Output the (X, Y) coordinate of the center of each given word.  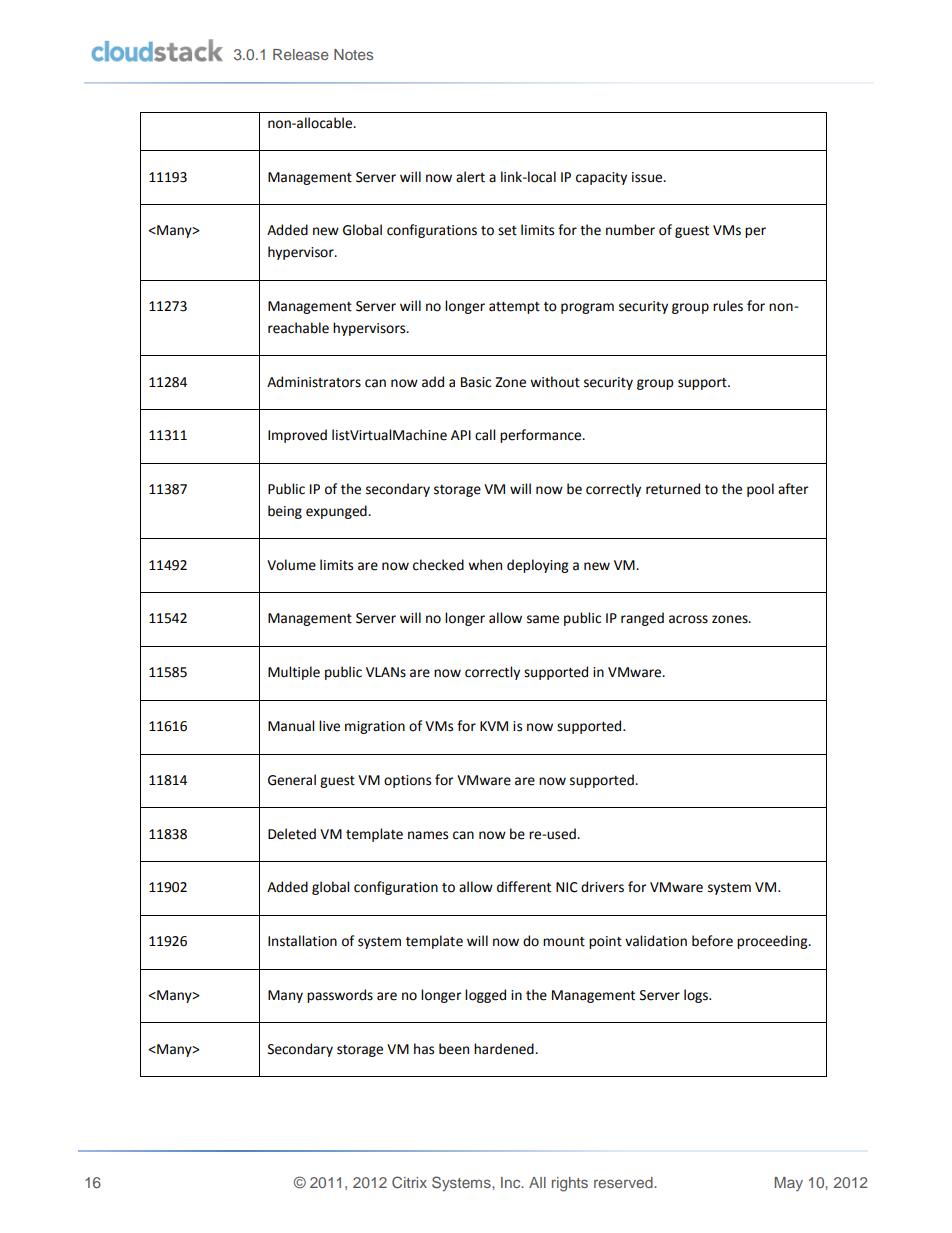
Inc (512, 1182)
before (712, 941)
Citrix (409, 1182)
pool (760, 490)
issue (648, 177)
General (292, 780)
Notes (353, 54)
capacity (601, 178)
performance (542, 436)
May (789, 1184)
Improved (297, 436)
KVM (494, 726)
